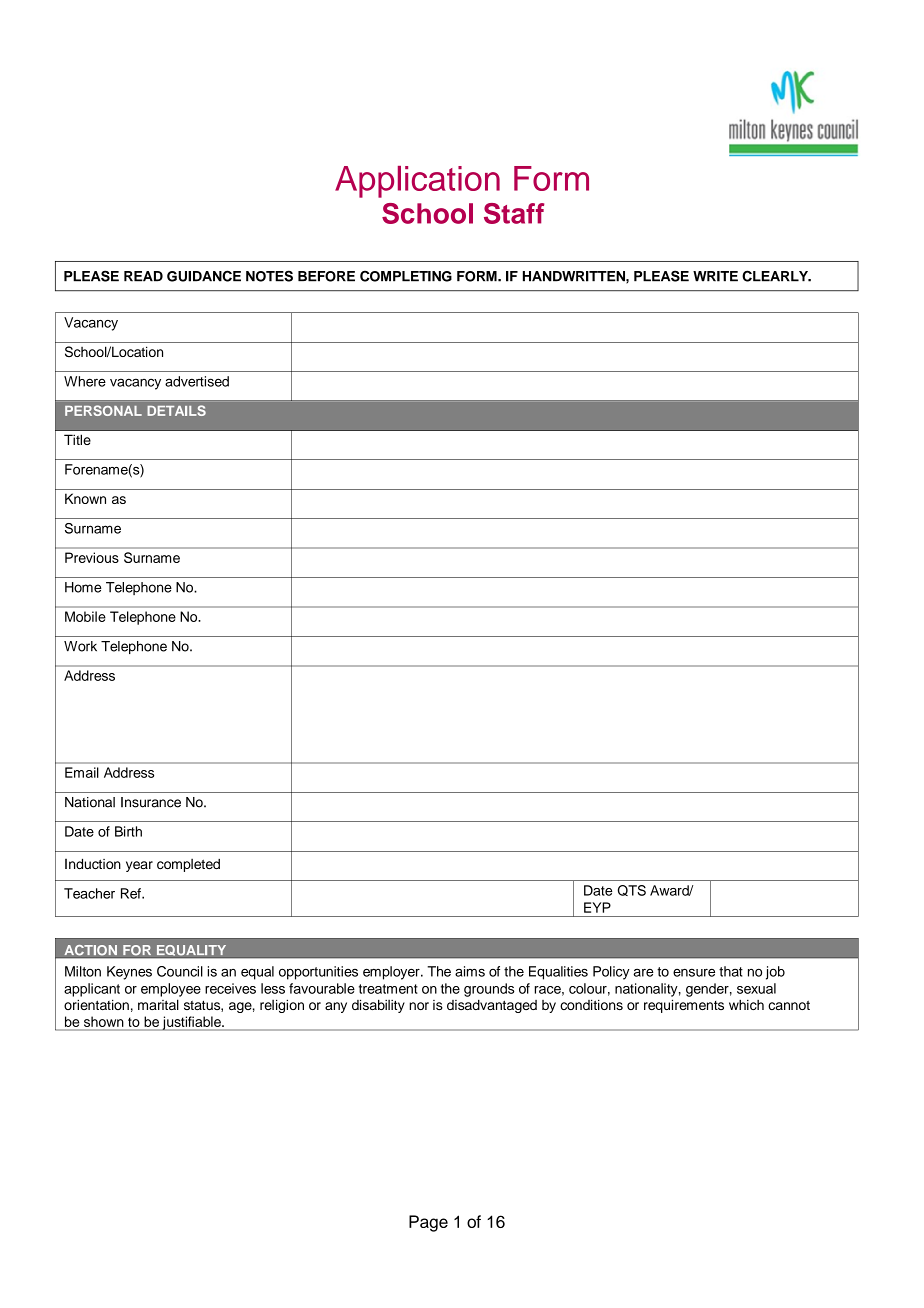 The image size is (924, 1308). I want to click on Application, so click(417, 182).
